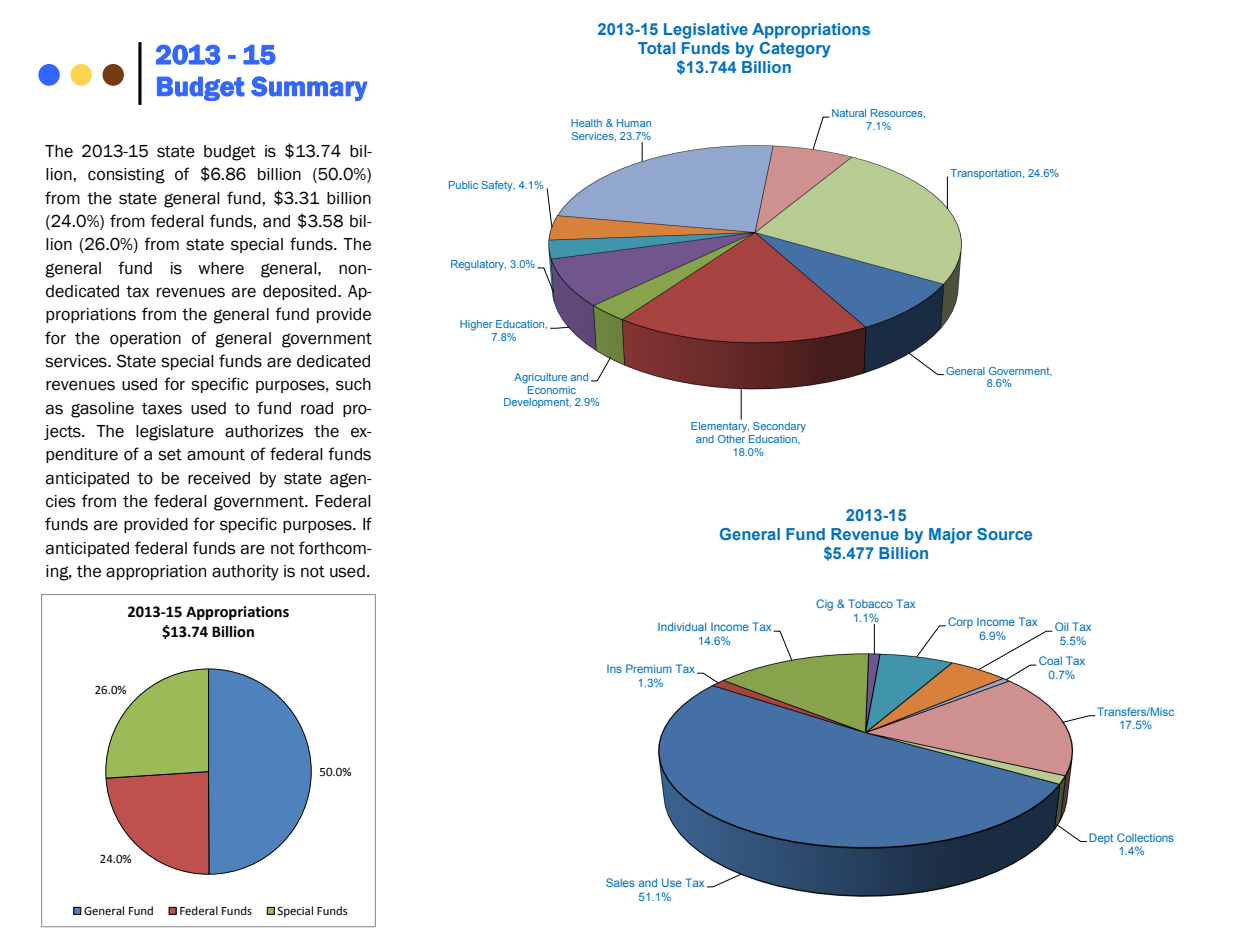 This screenshot has width=1233, height=952. I want to click on Individual, so click(682, 626).
